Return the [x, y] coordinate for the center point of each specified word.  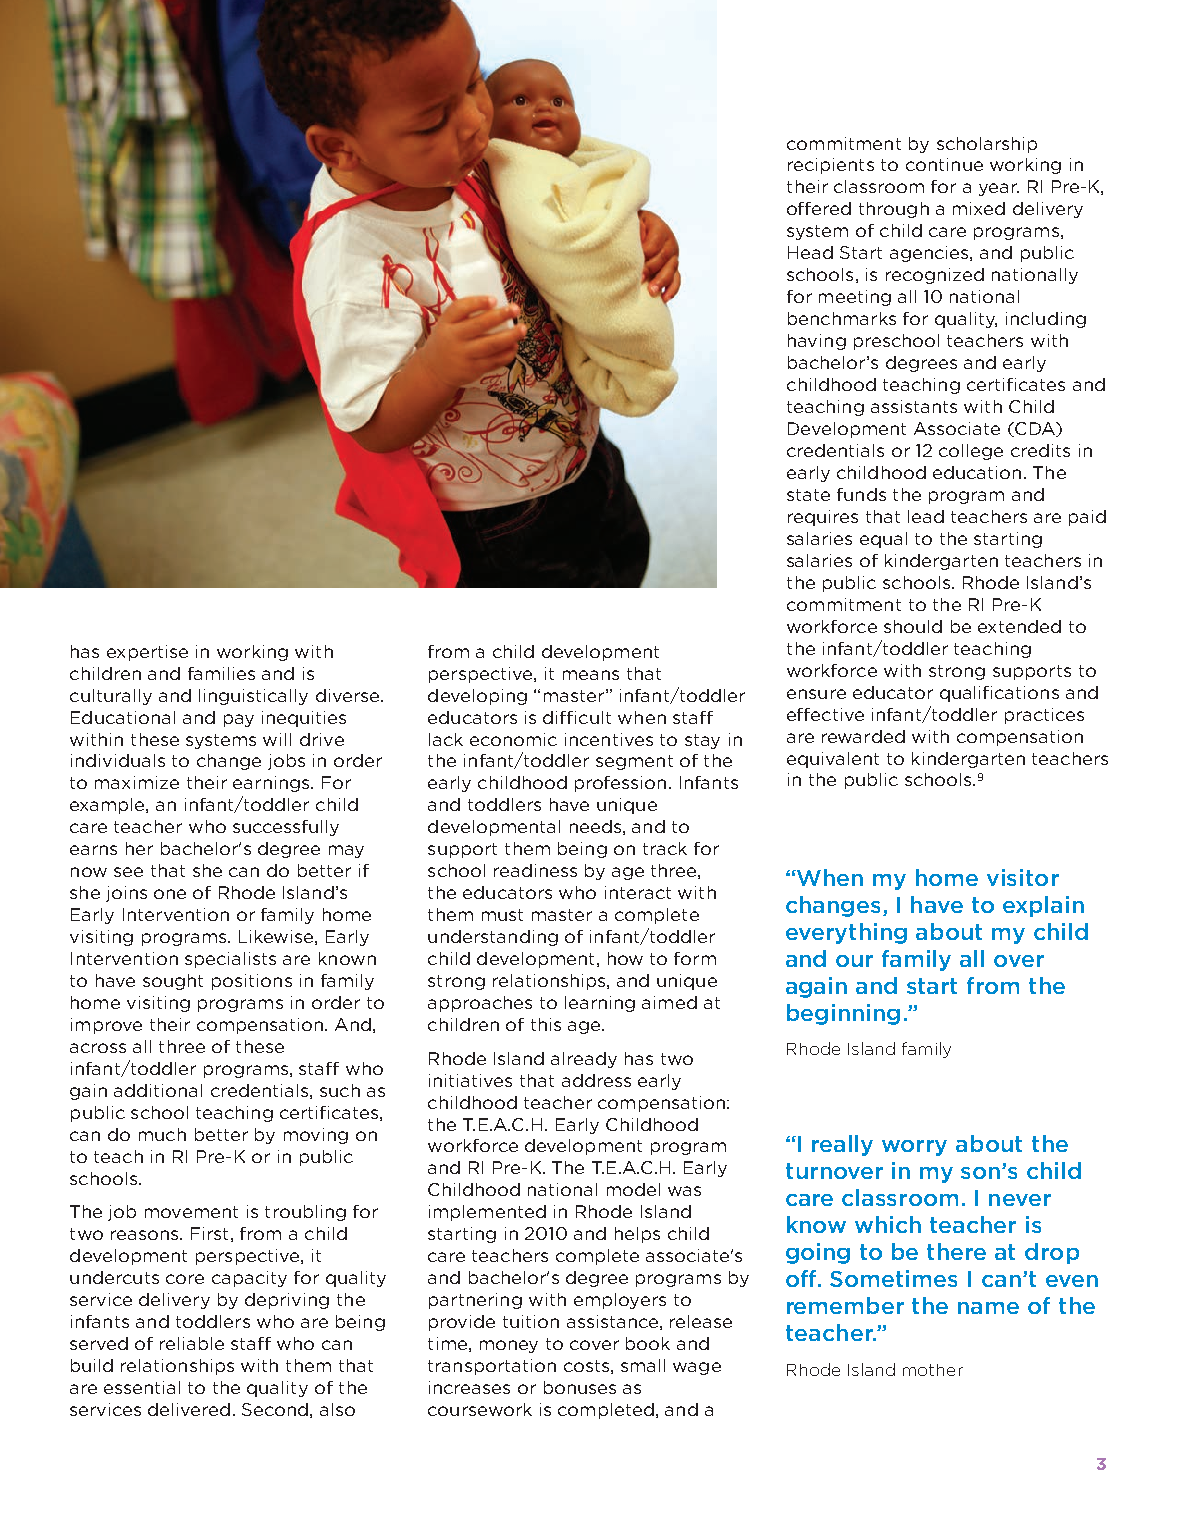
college [971, 452]
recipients [831, 166]
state [808, 495]
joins [126, 894]
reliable [192, 1343]
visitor [1023, 877]
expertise [147, 653]
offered [819, 208]
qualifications [999, 694]
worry [914, 1148]
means [591, 675]
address [596, 1080]
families [221, 673]
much [162, 1134]
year [999, 189]
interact [638, 892]
